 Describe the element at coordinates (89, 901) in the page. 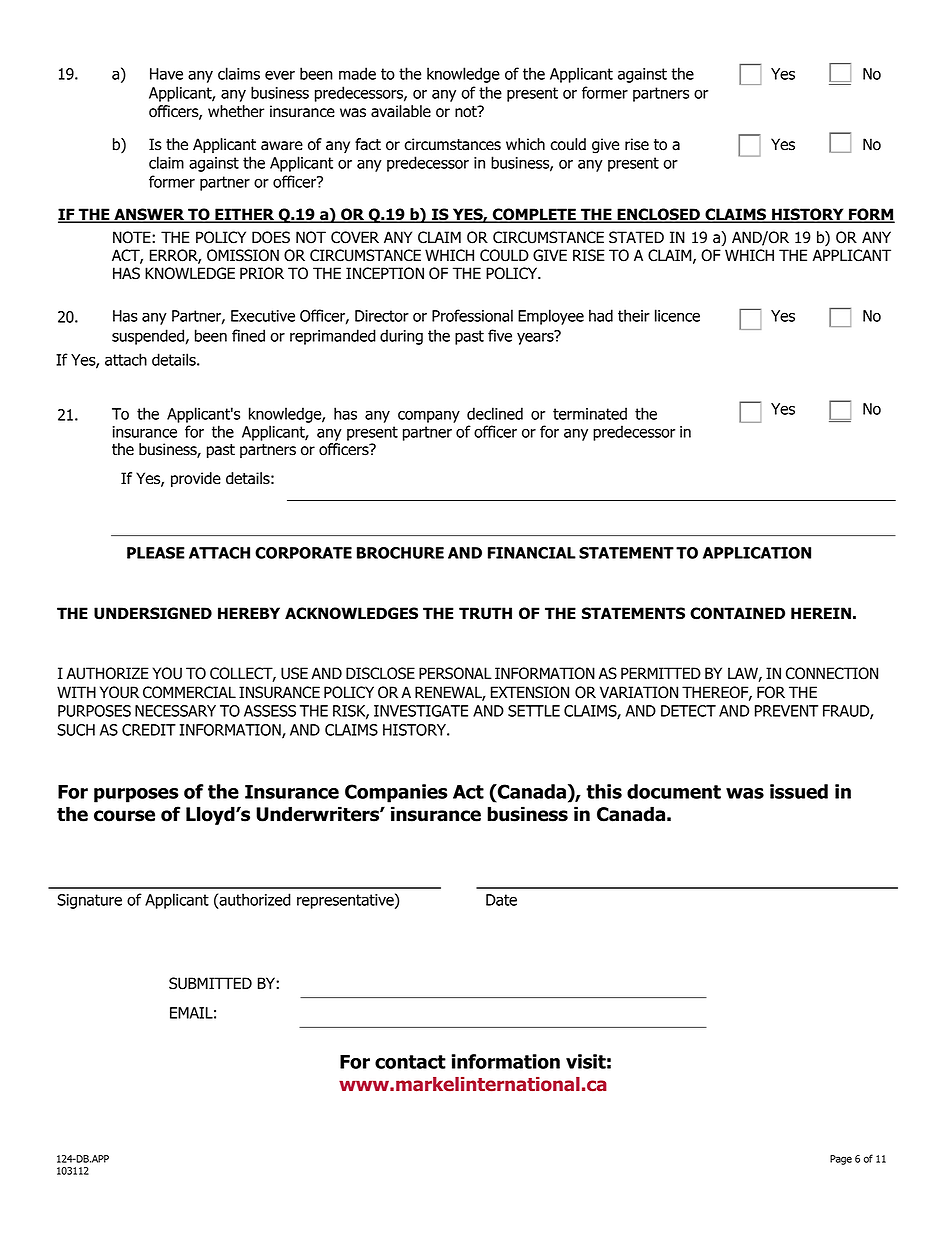

I see `Signature` at that location.
